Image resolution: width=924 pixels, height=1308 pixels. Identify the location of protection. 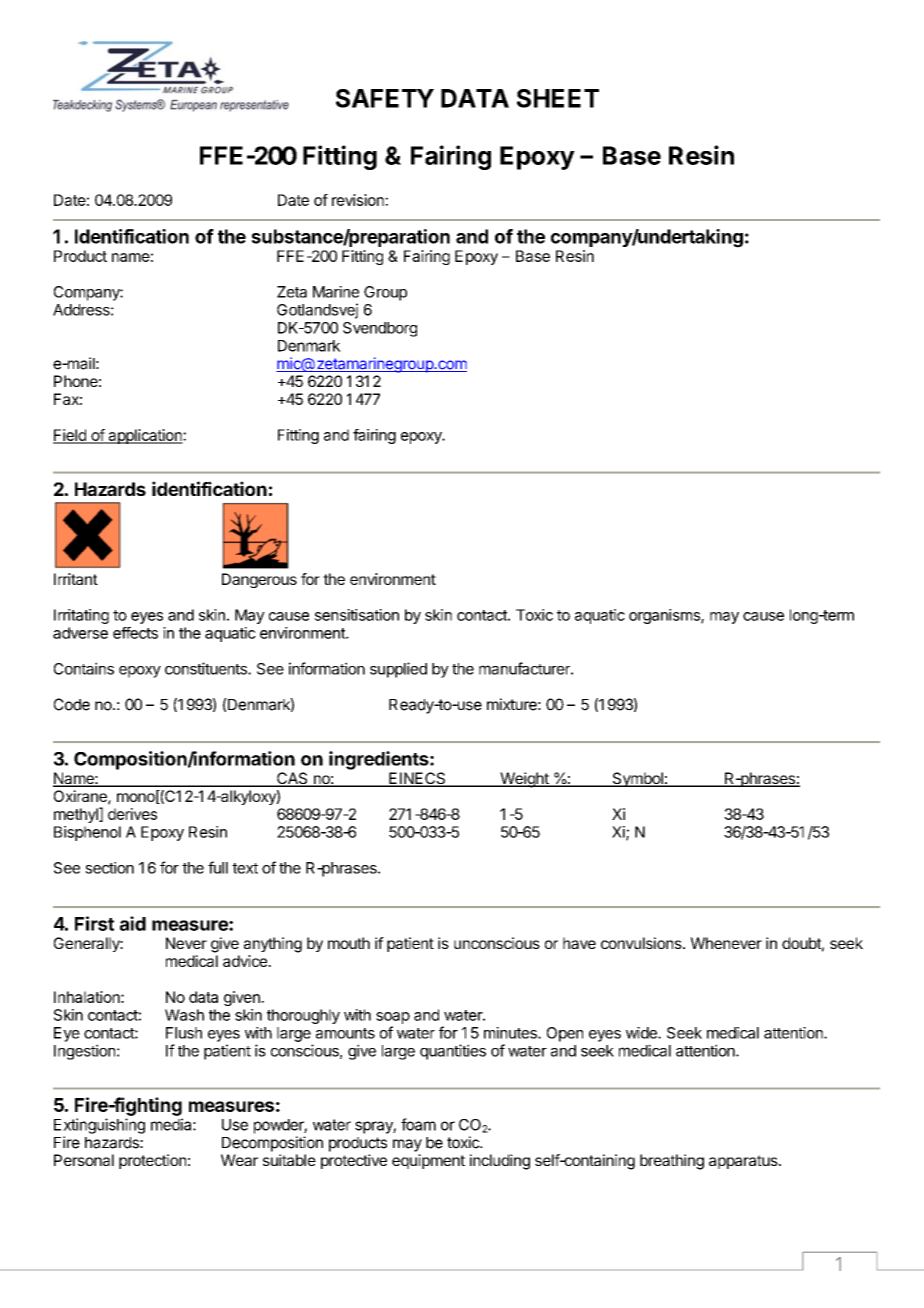
(152, 1161).
